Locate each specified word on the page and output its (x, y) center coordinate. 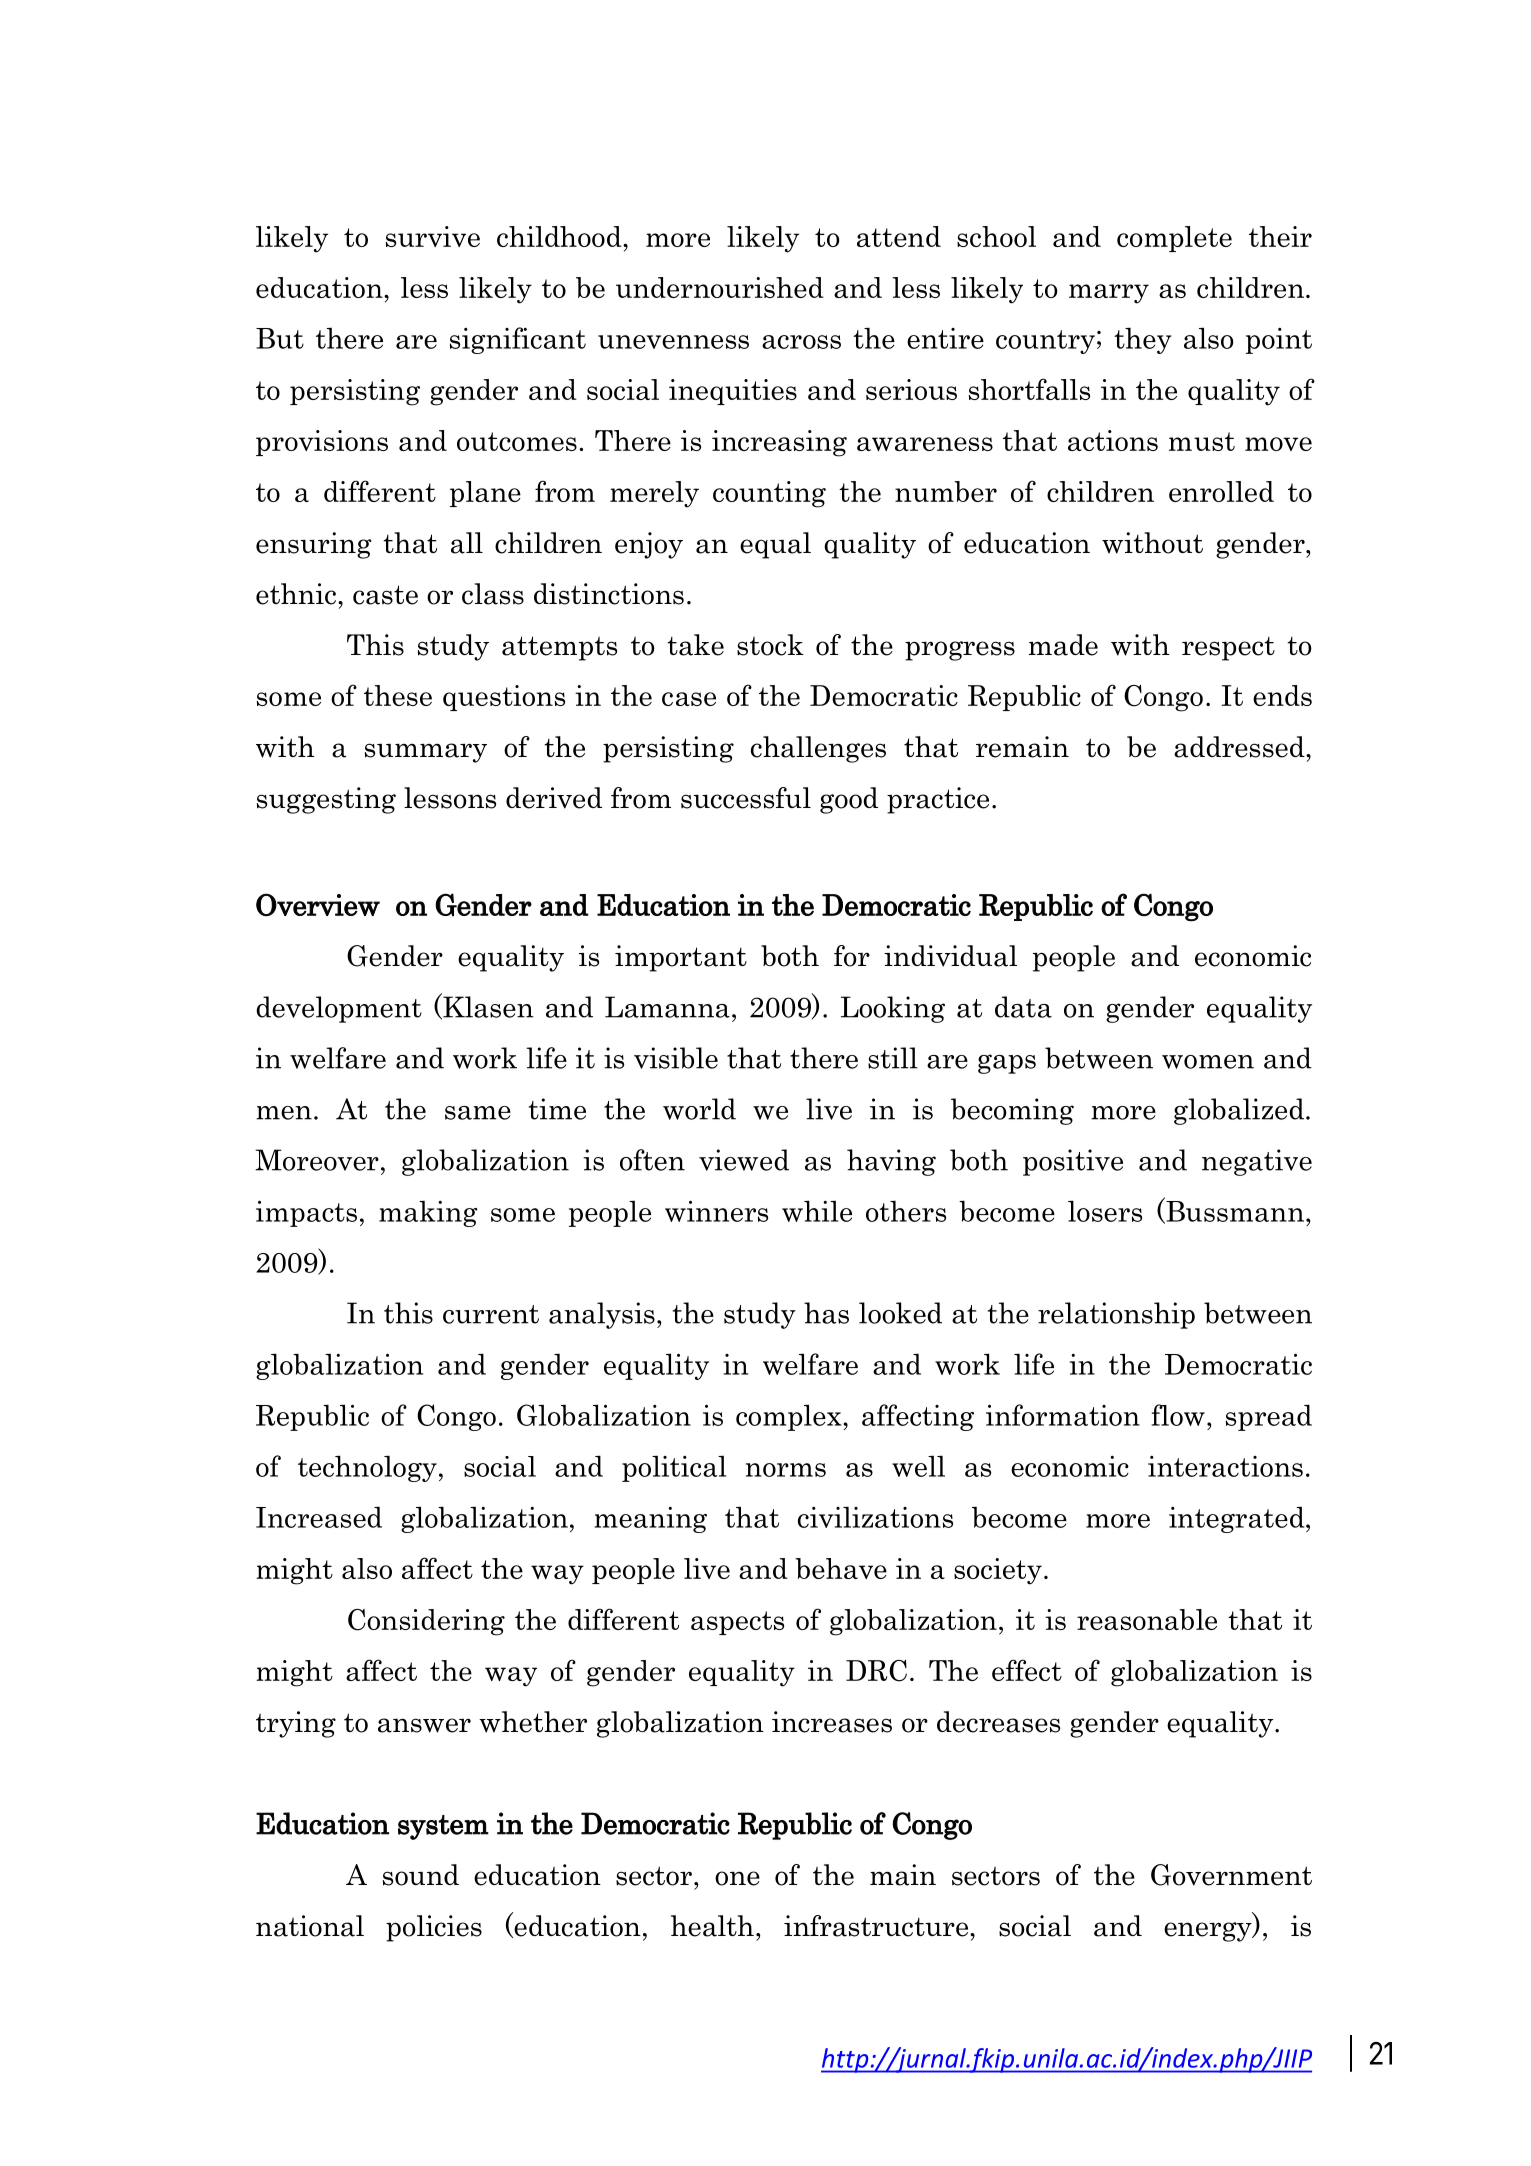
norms (786, 1470)
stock (770, 645)
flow (1178, 1415)
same (478, 1113)
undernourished (720, 287)
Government (1231, 1875)
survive (433, 236)
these (398, 695)
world (699, 1109)
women (1208, 1062)
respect (1228, 648)
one (737, 1878)
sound (421, 1875)
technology (367, 1468)
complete (1174, 239)
